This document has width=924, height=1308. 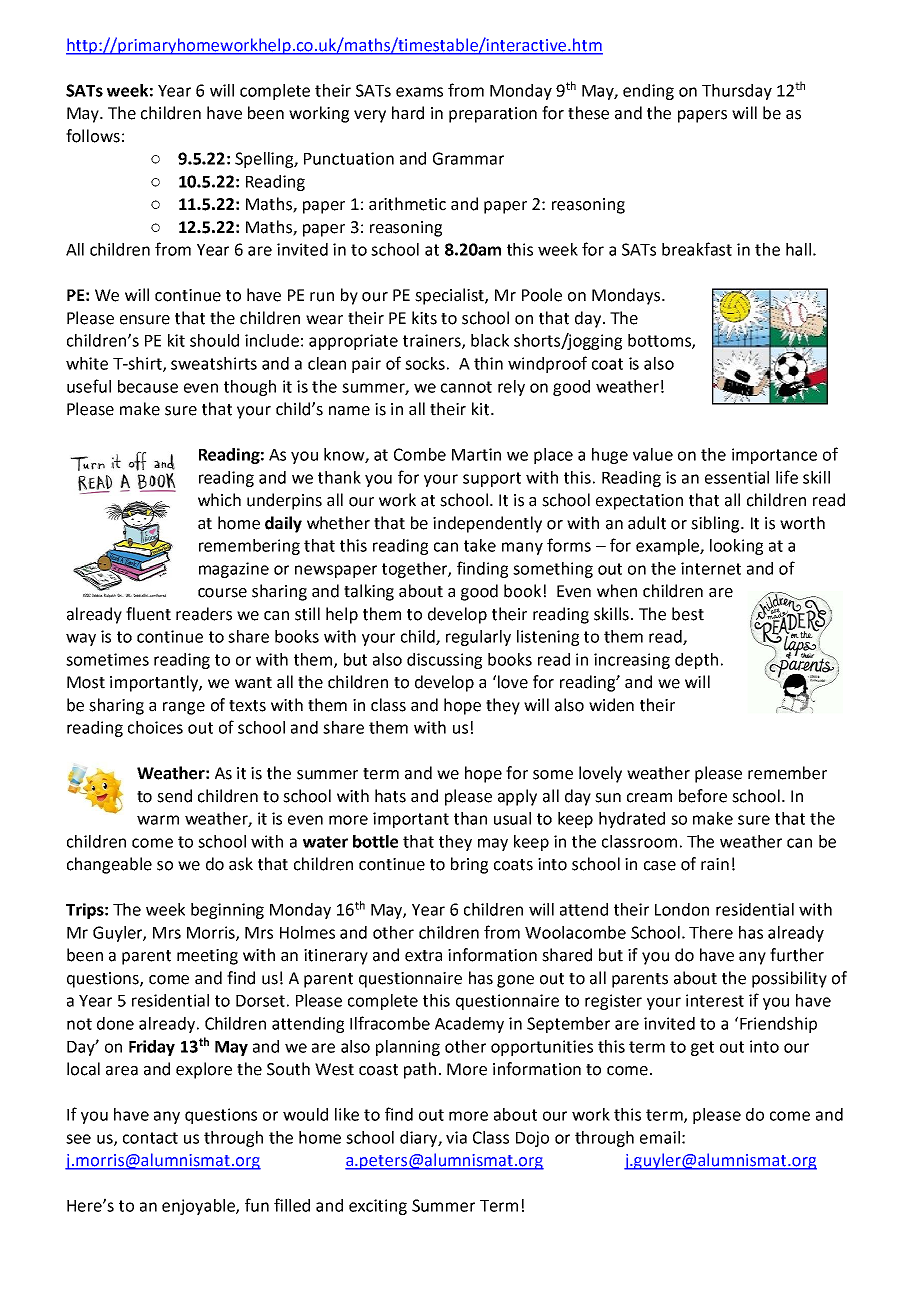 I want to click on follows, so click(x=93, y=136).
